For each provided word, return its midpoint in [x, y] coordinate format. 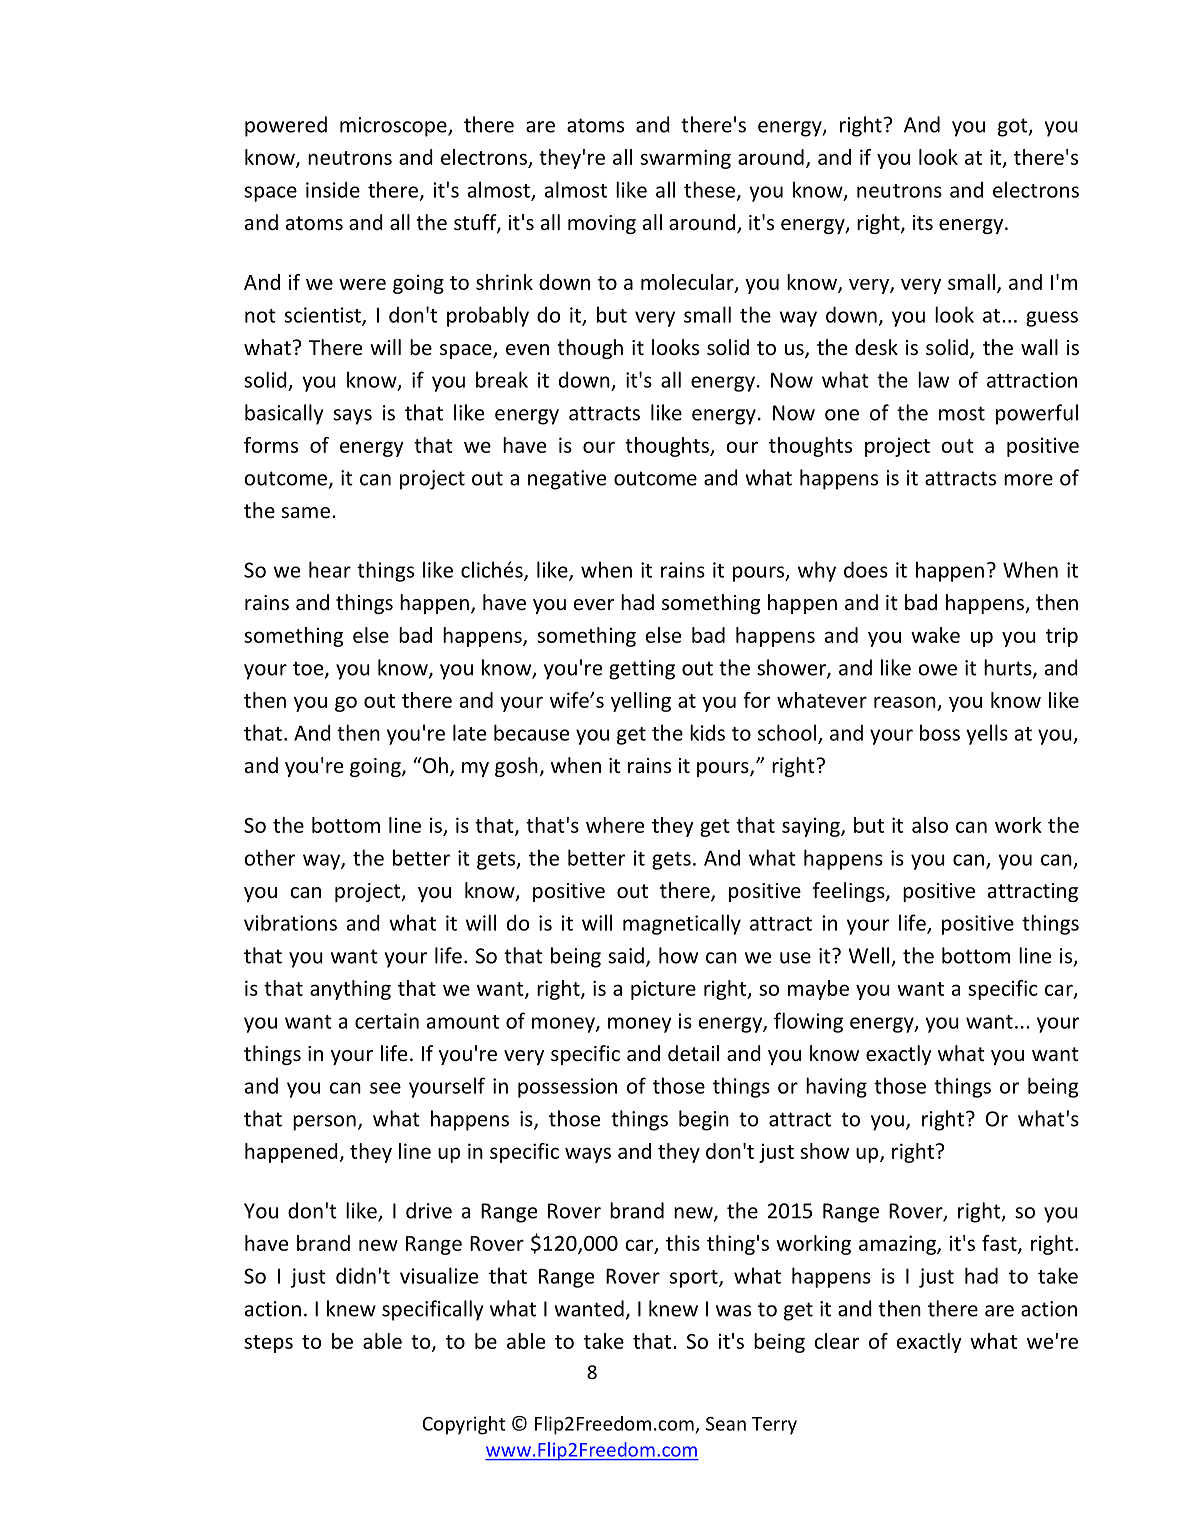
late [469, 732]
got [1014, 127]
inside [333, 189]
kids [707, 732]
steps [268, 1344]
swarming [685, 159]
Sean [726, 1424]
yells [987, 734]
